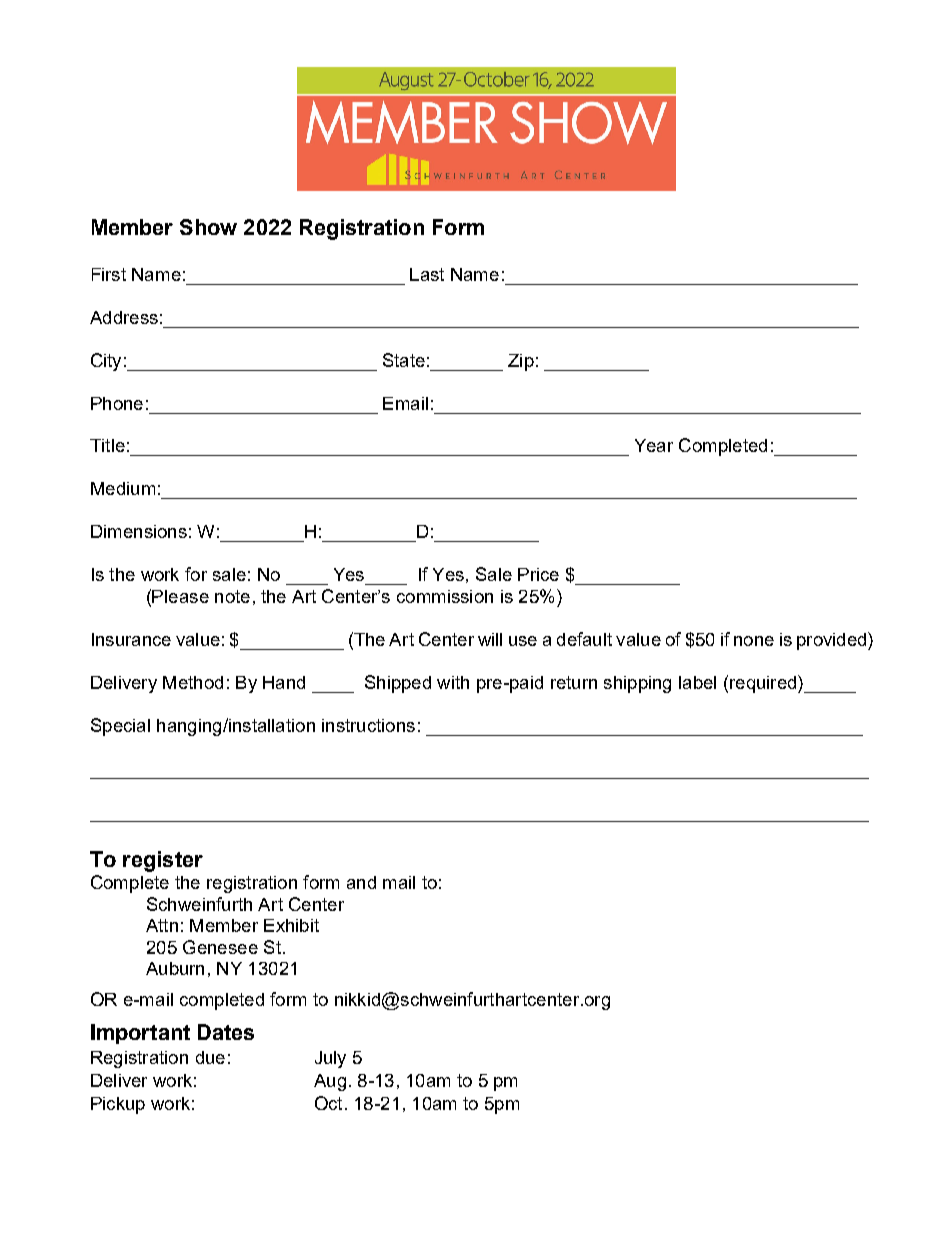 The image size is (952, 1233). What do you see at coordinates (538, 574) in the document?
I see `Price` at bounding box center [538, 574].
